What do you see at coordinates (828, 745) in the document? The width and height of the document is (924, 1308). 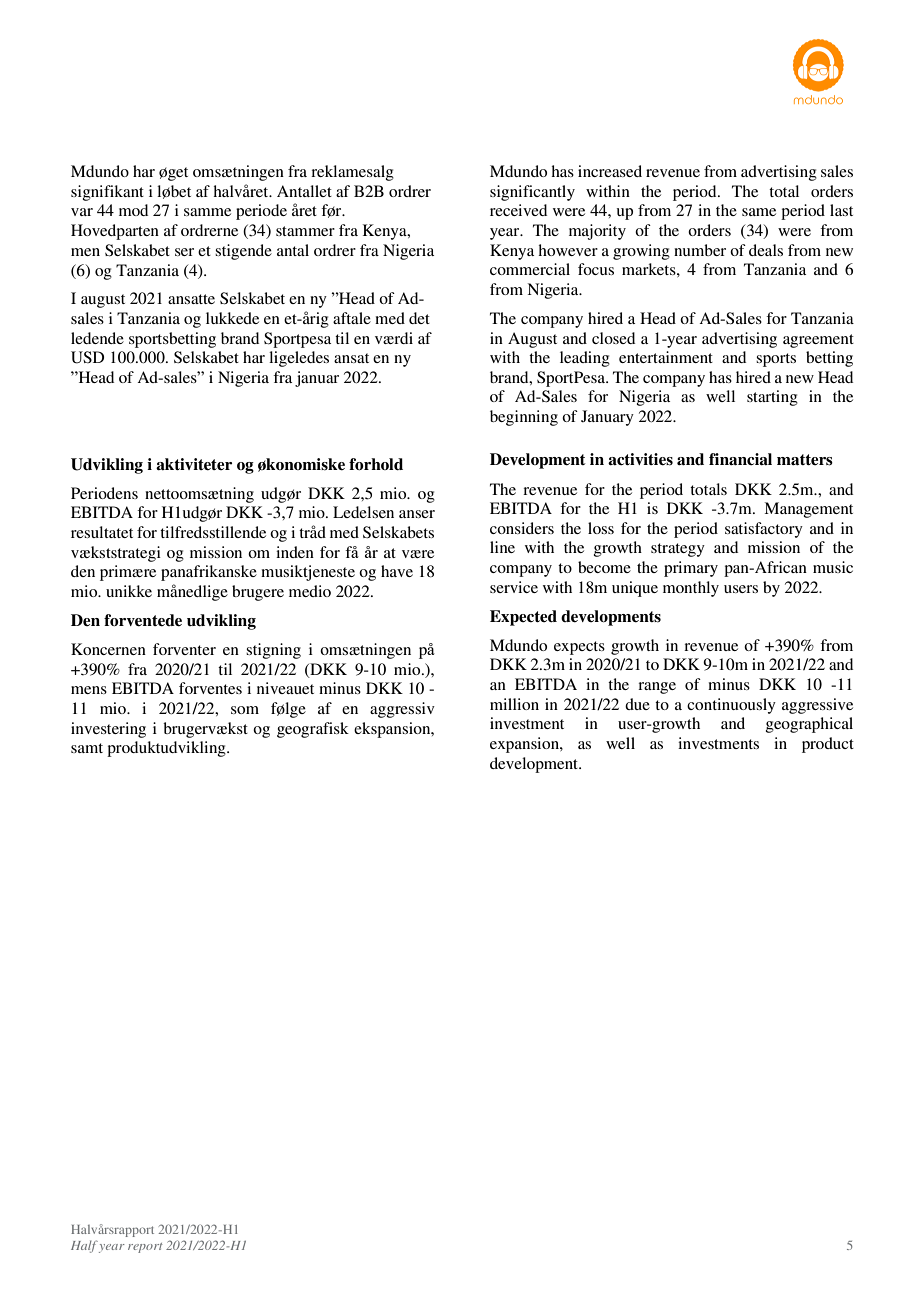 I see `product` at bounding box center [828, 745].
